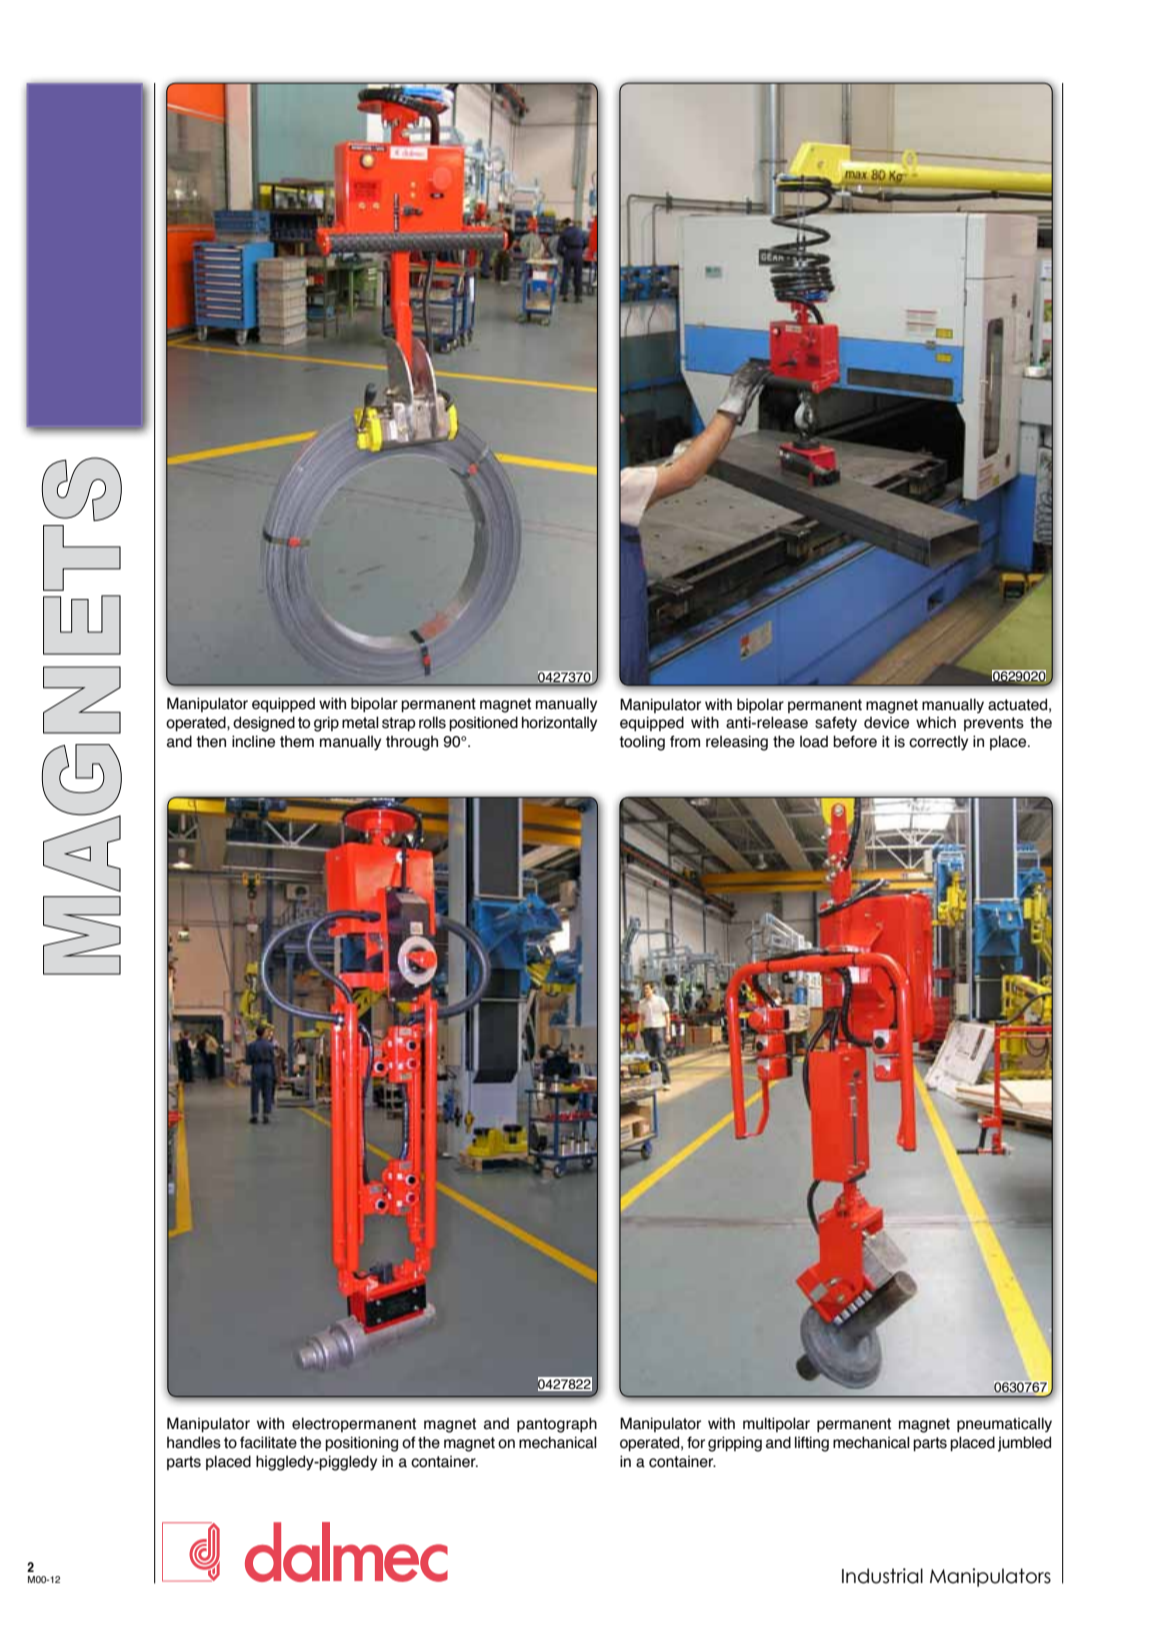  I want to click on tooling, so click(642, 743).
